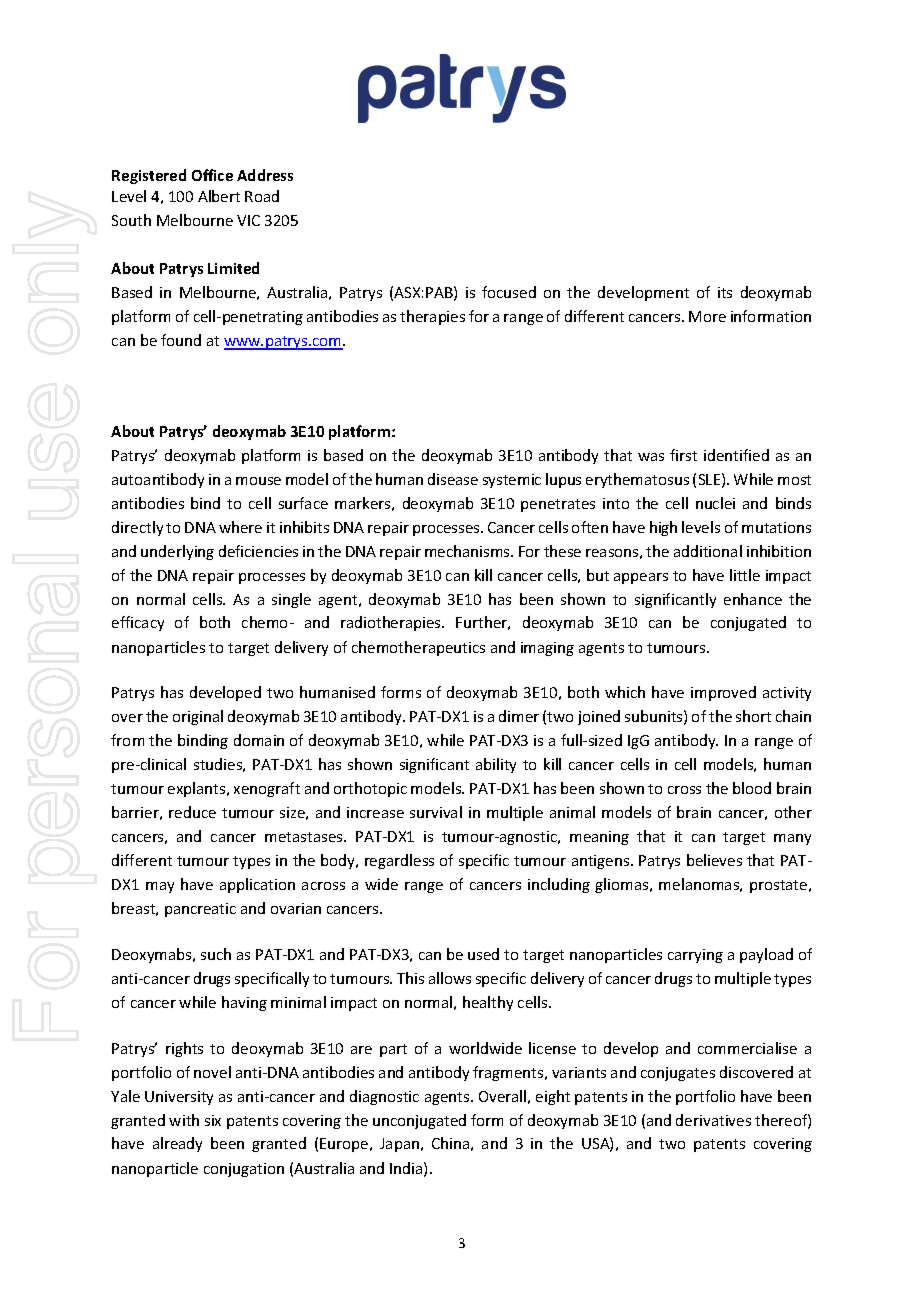 This image has height=1308, width=924. What do you see at coordinates (707, 316) in the image?
I see `More` at bounding box center [707, 316].
